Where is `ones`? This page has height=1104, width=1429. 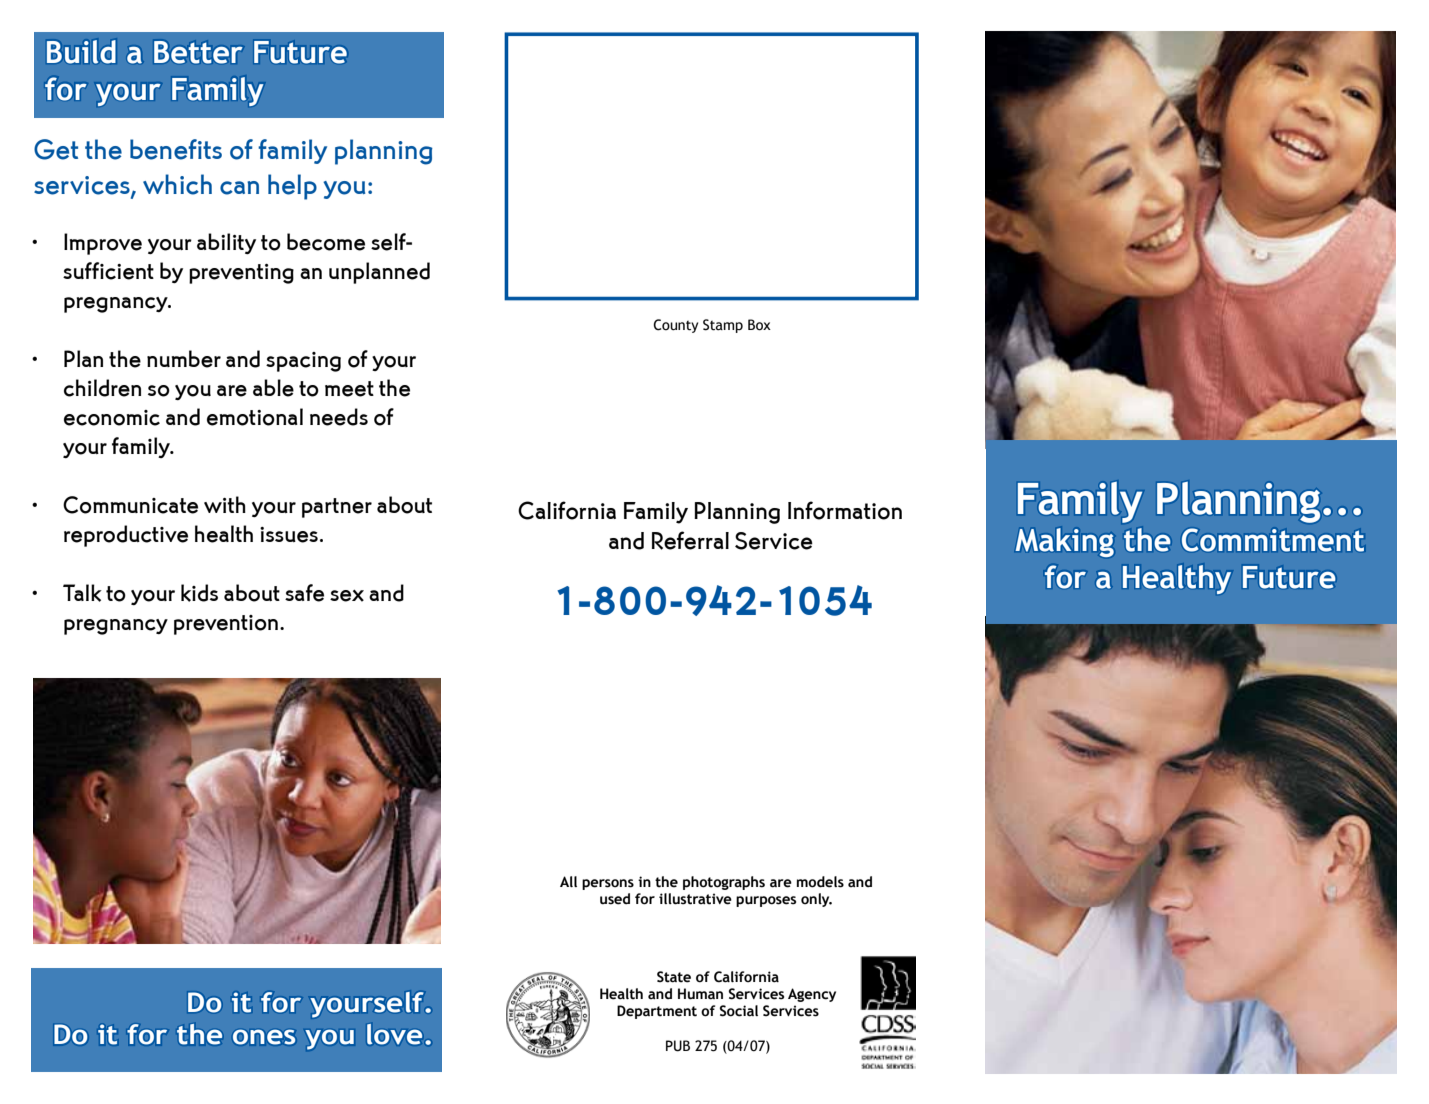 ones is located at coordinates (264, 1037).
